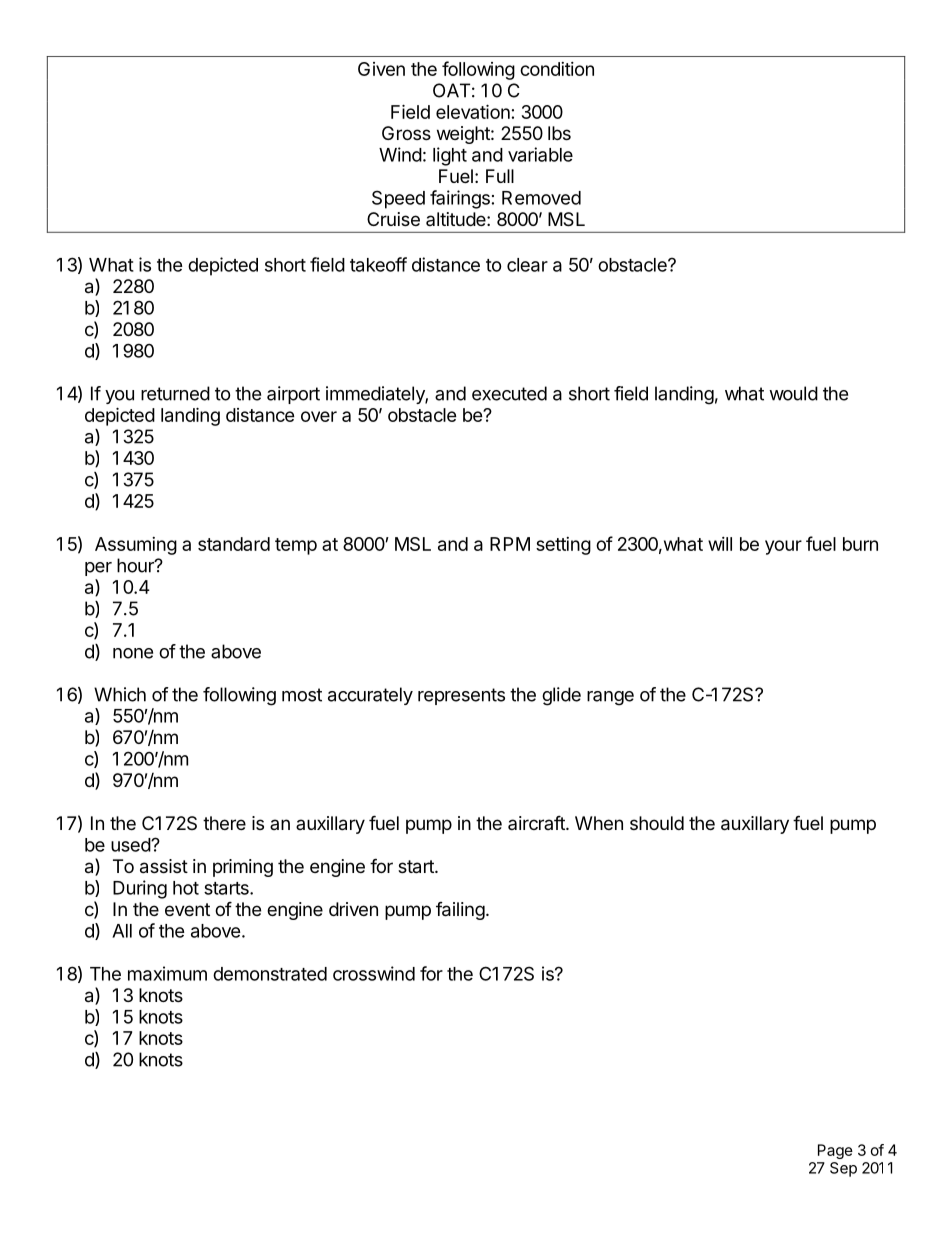  What do you see at coordinates (509, 393) in the screenshot?
I see `executed` at bounding box center [509, 393].
